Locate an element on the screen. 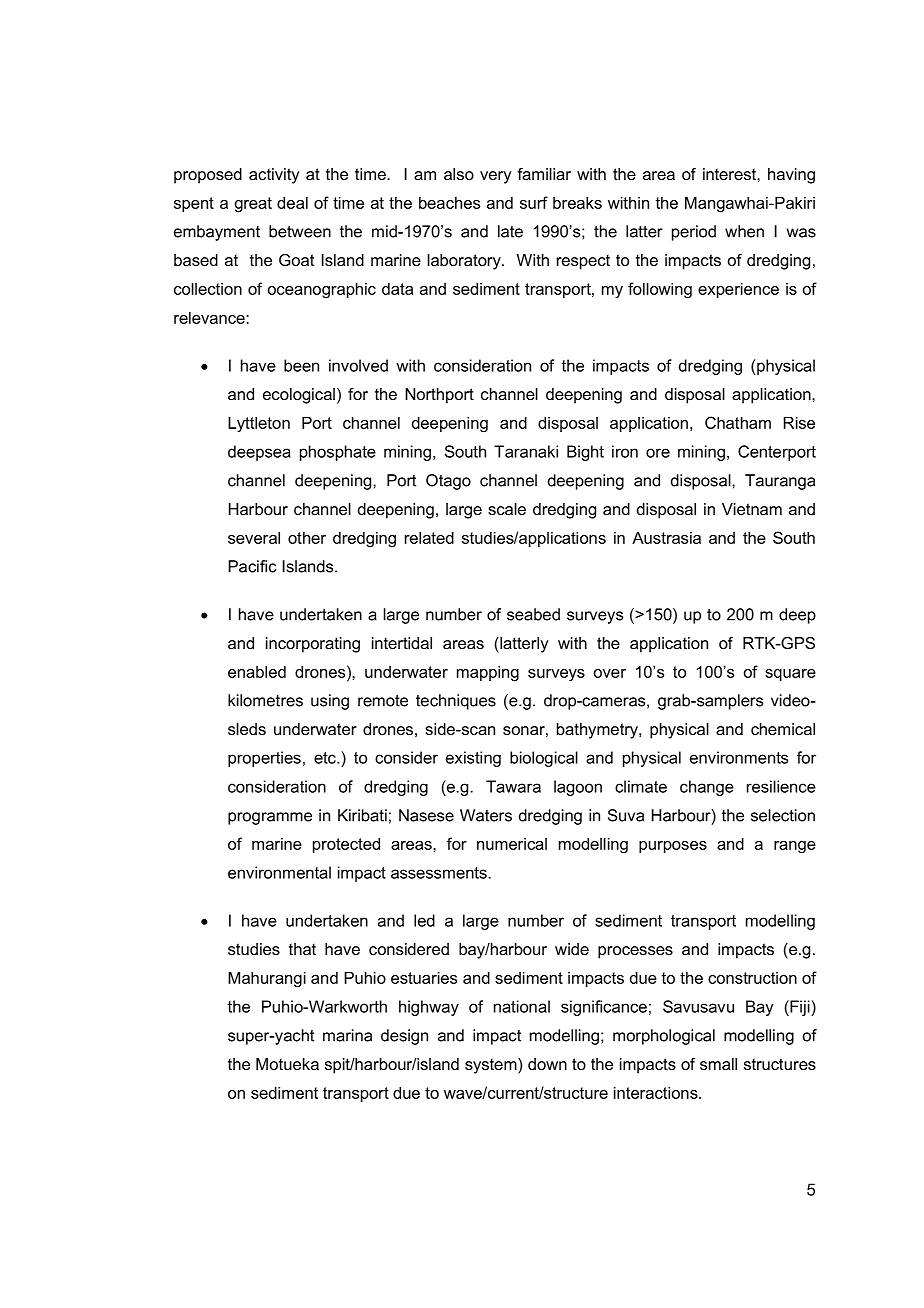 The width and height of the screenshot is (924, 1308). seabed is located at coordinates (533, 614).
